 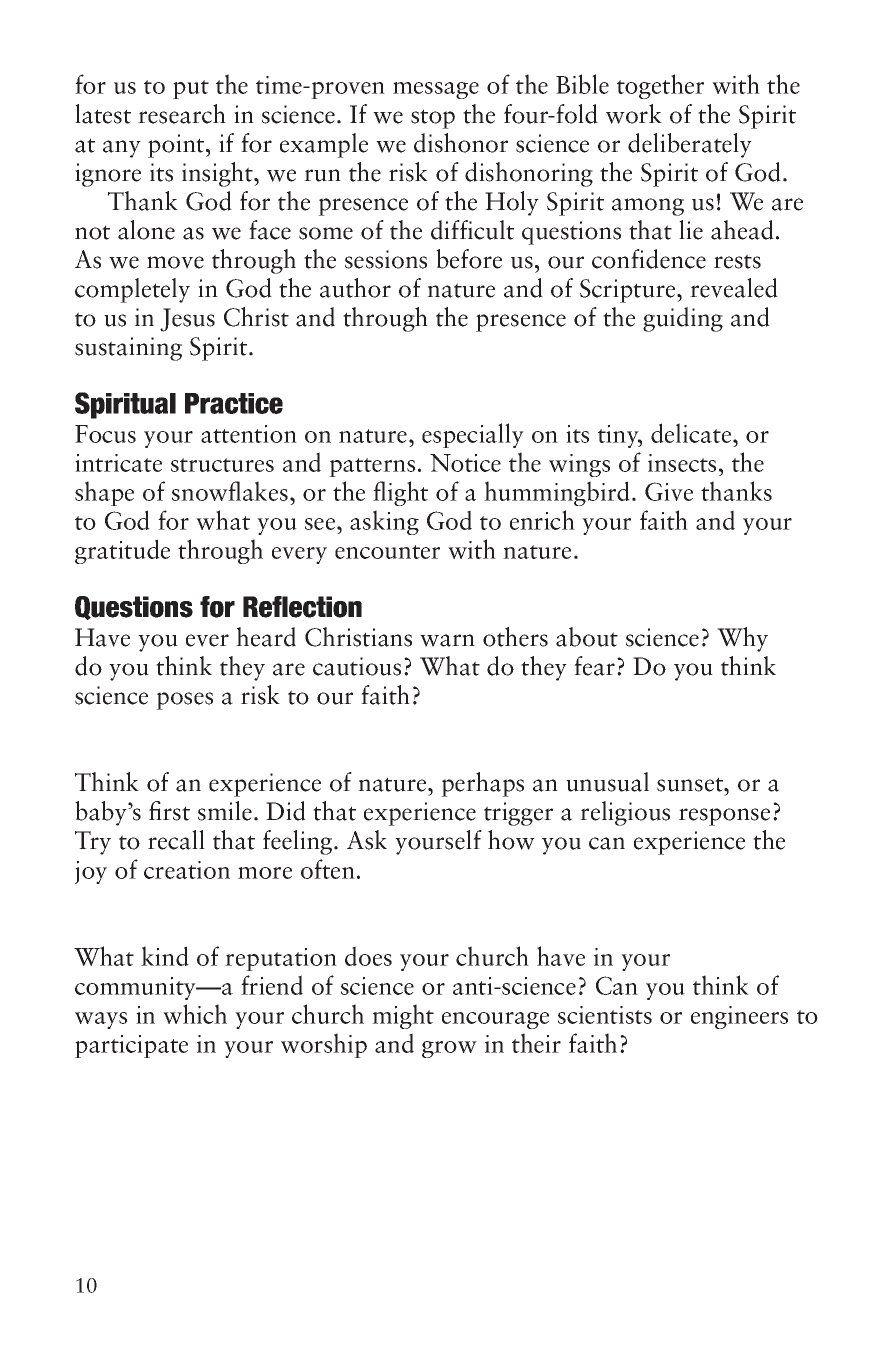 I want to click on work, so click(x=634, y=114).
